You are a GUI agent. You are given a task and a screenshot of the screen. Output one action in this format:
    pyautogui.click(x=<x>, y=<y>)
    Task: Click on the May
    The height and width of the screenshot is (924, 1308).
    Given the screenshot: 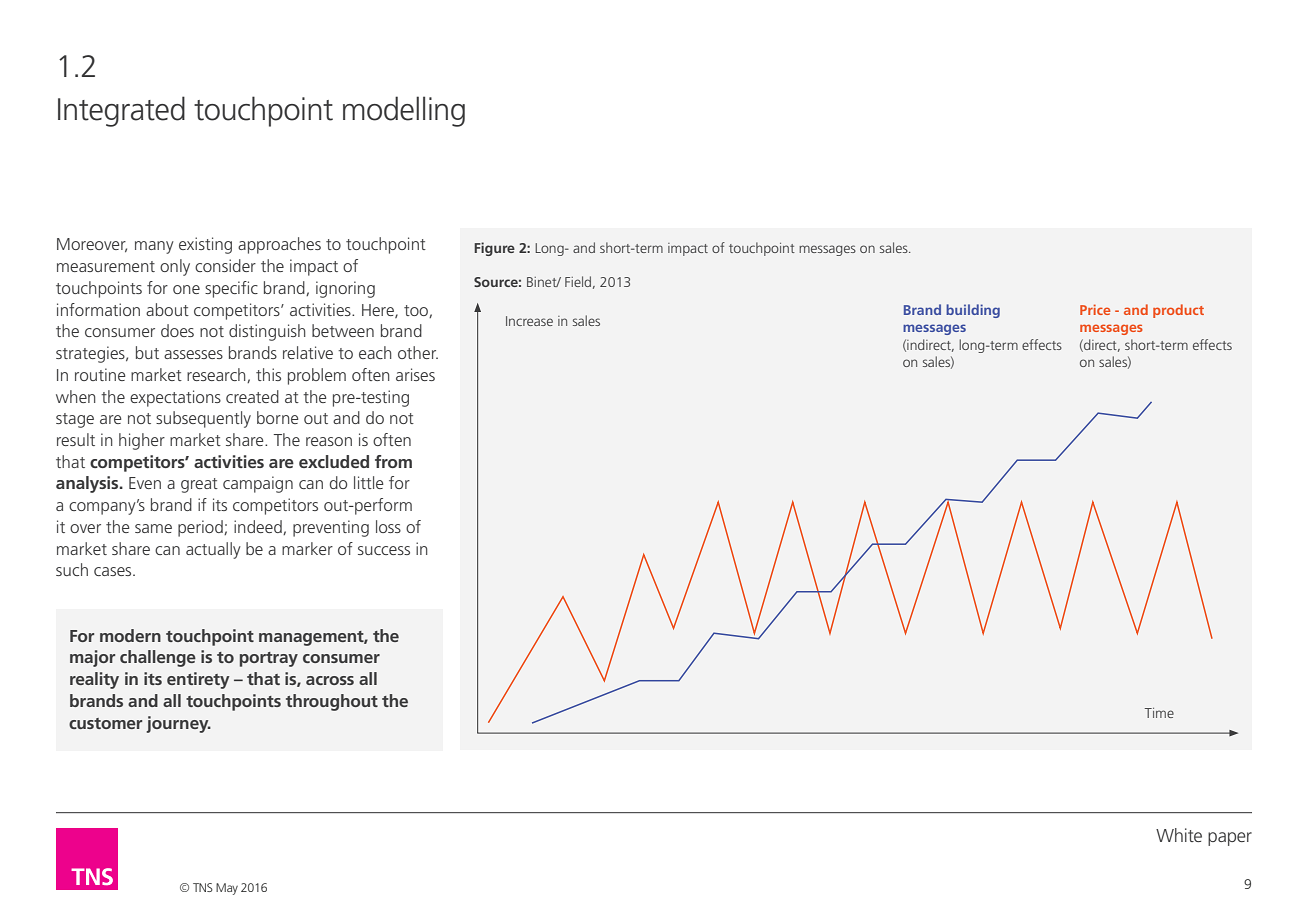 What is the action you would take?
    pyautogui.click(x=227, y=889)
